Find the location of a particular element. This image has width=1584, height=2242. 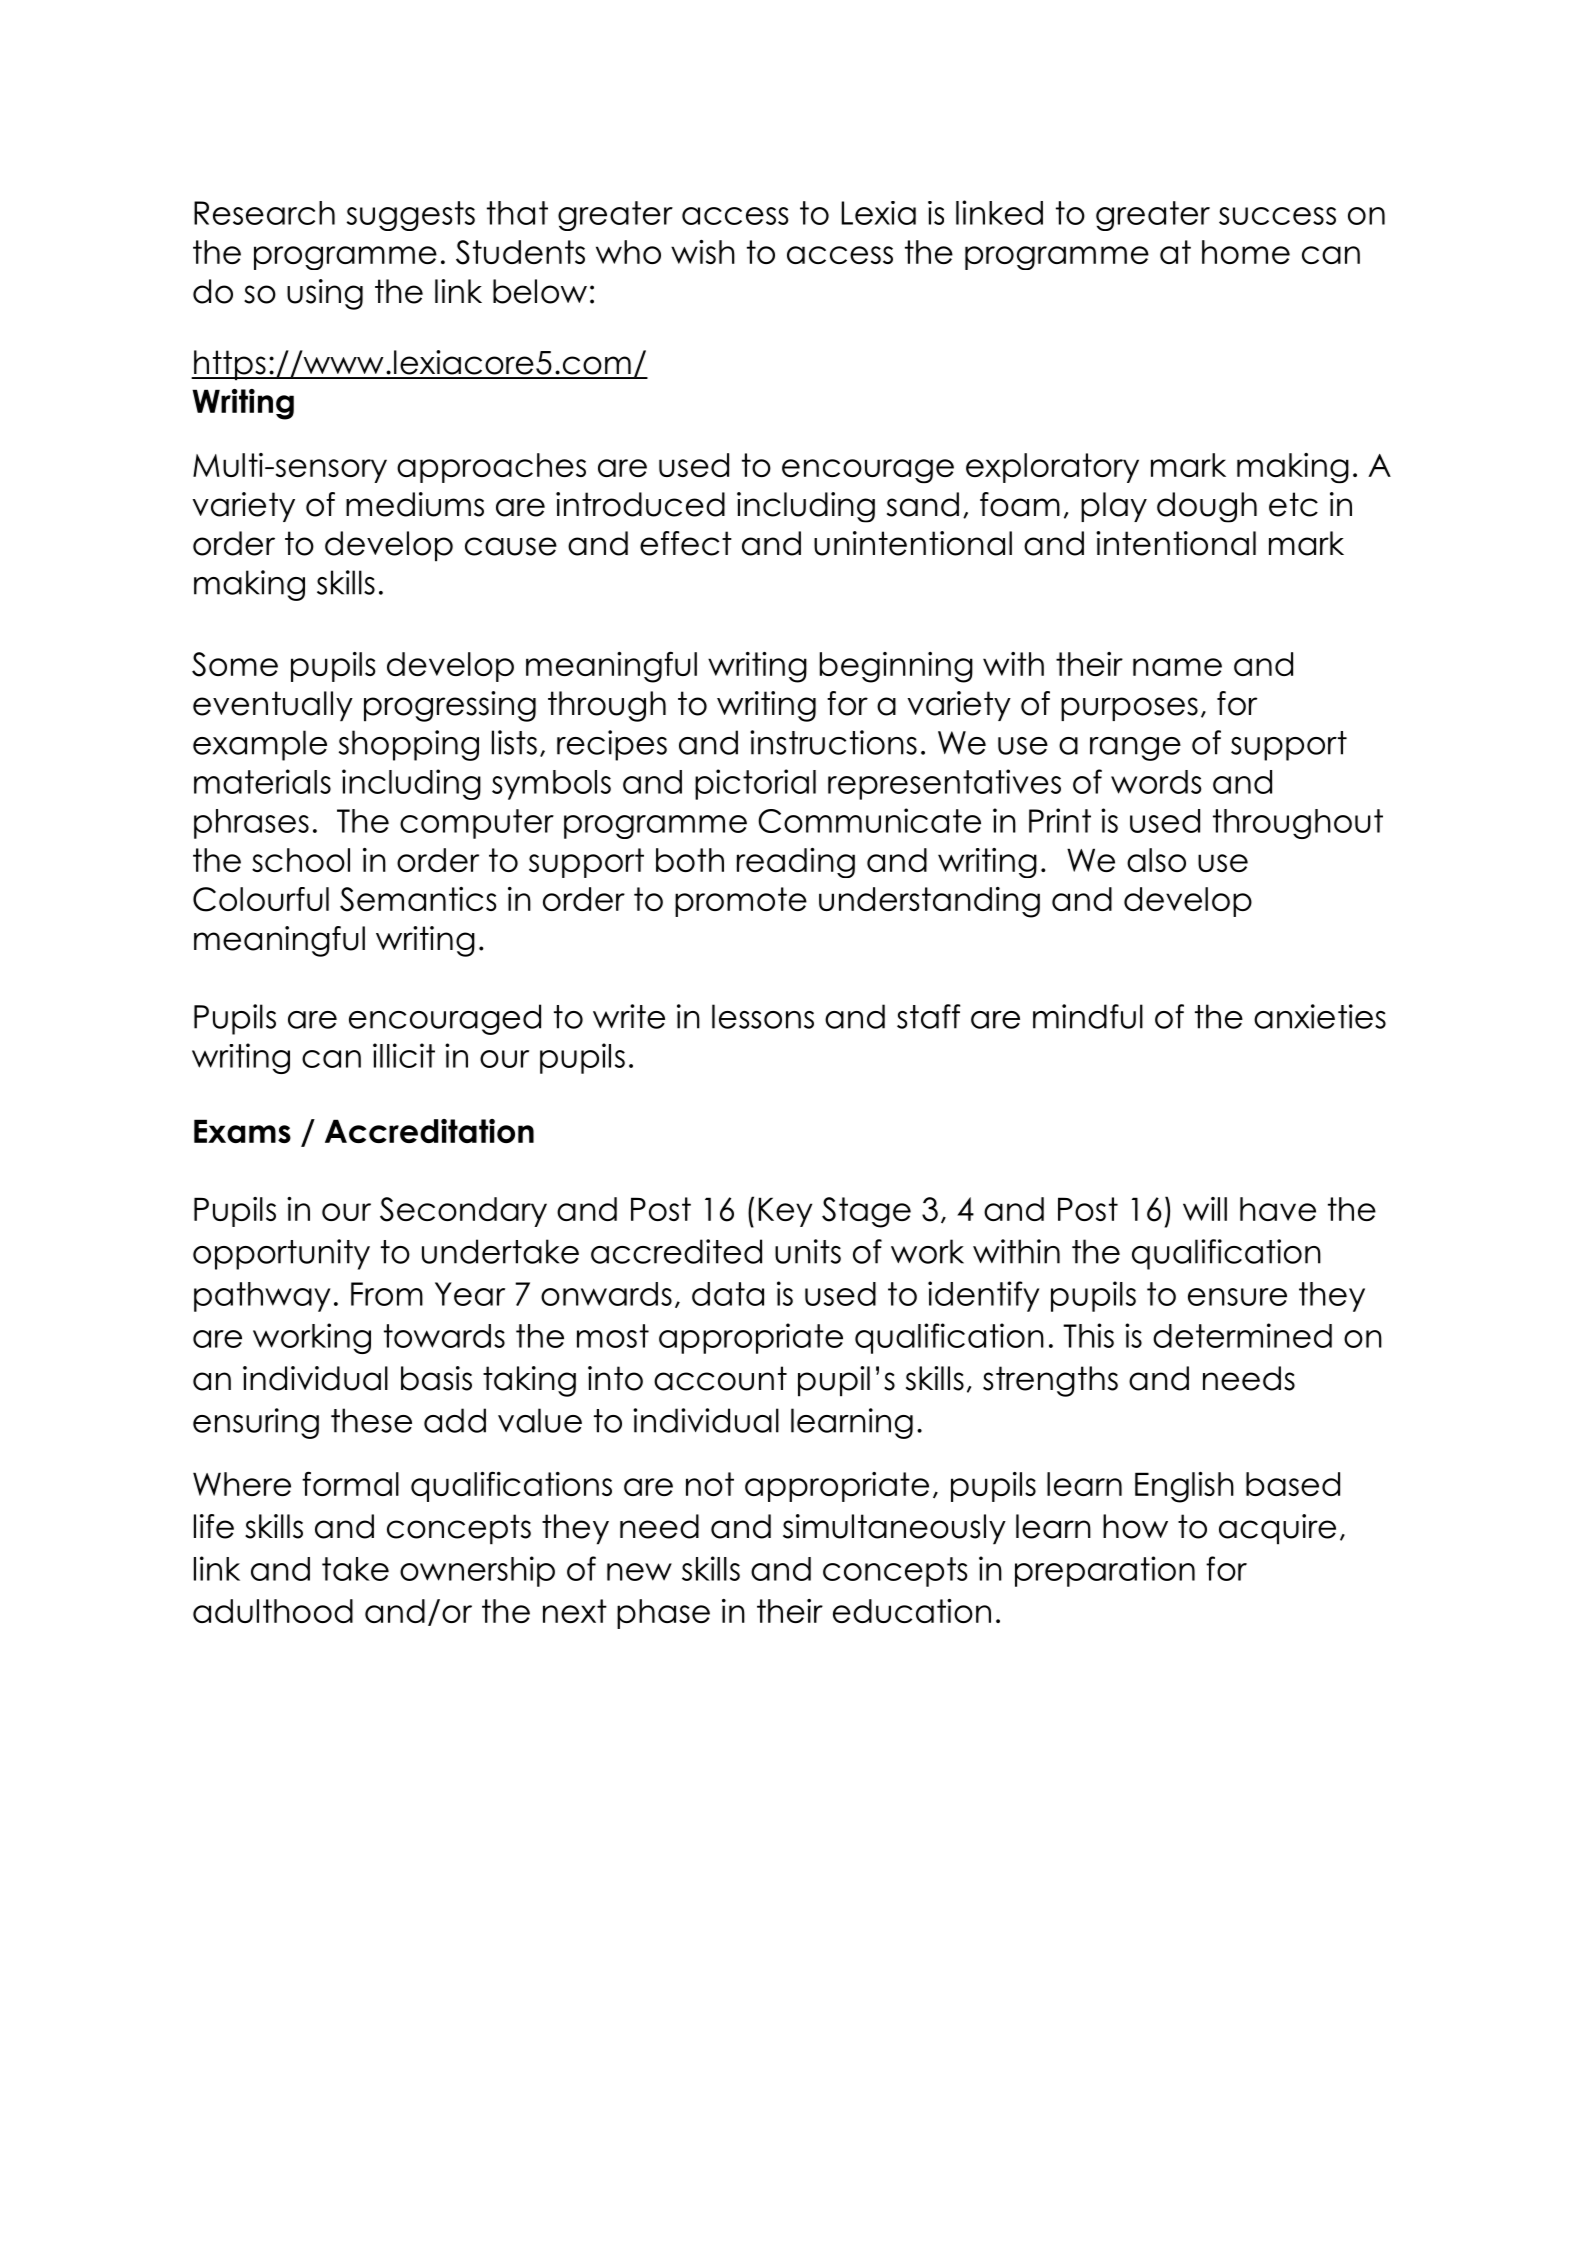

adulthood is located at coordinates (273, 1611).
